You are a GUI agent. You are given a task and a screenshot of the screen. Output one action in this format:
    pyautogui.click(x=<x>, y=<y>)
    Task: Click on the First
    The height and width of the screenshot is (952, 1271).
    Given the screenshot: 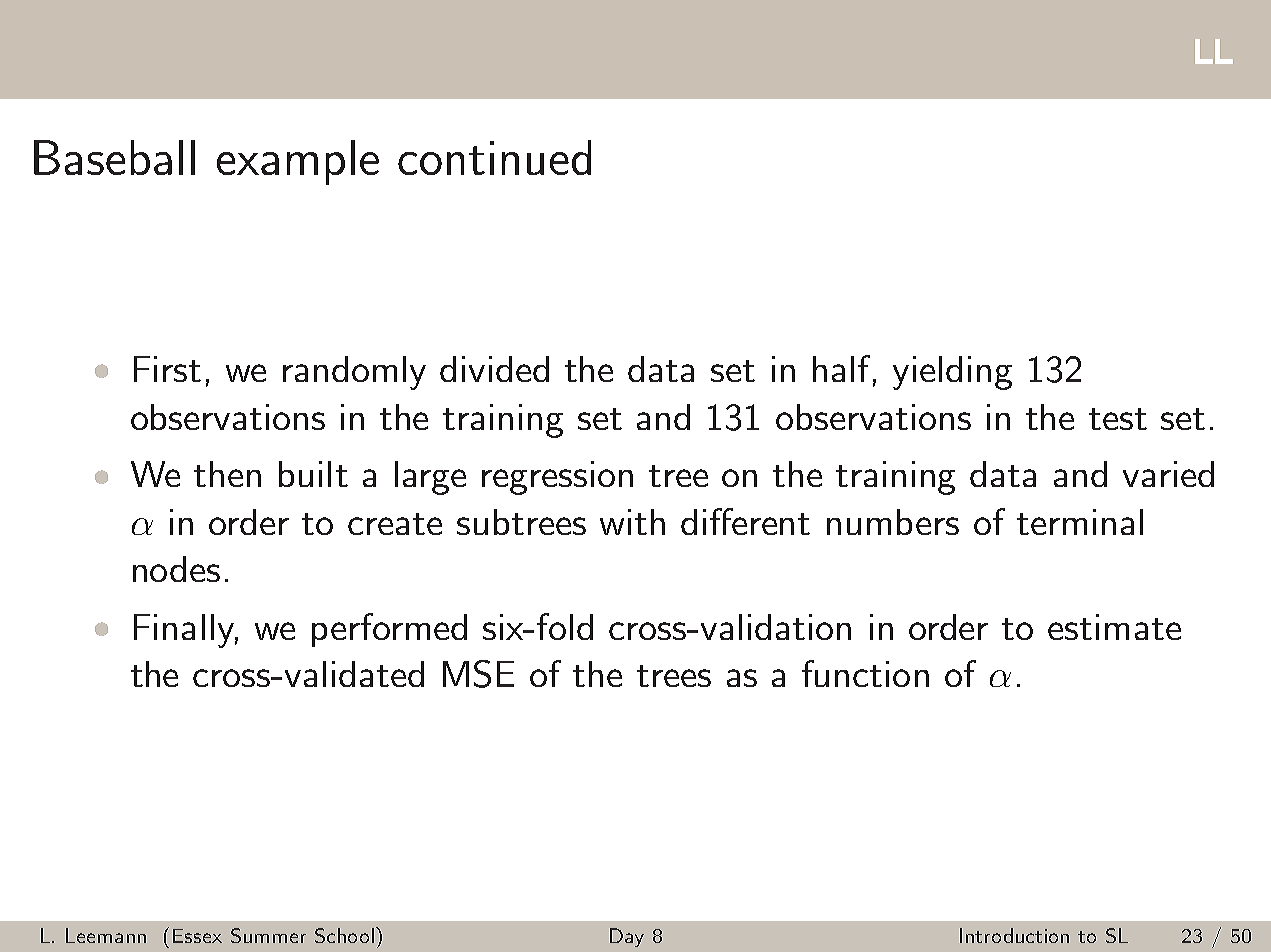 What is the action you would take?
    pyautogui.click(x=167, y=369)
